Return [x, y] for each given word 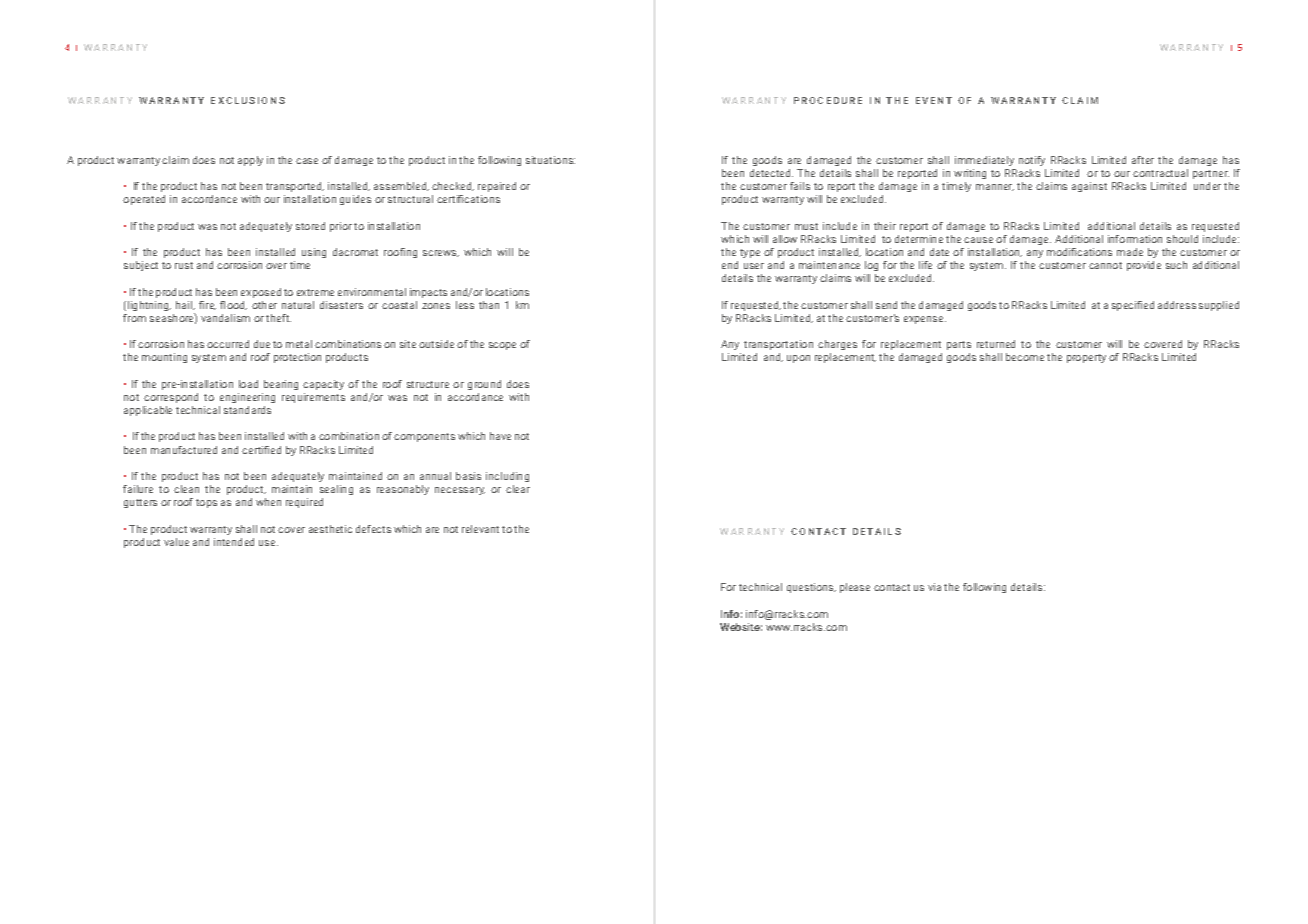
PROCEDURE [828, 100]
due [262, 344]
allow [785, 239]
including [507, 477]
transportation [778, 345]
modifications [1079, 252]
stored [310, 226]
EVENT [934, 100]
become [1025, 357]
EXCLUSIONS [248, 100]
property [1086, 358]
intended [234, 542]
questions [811, 588]
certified [261, 450]
